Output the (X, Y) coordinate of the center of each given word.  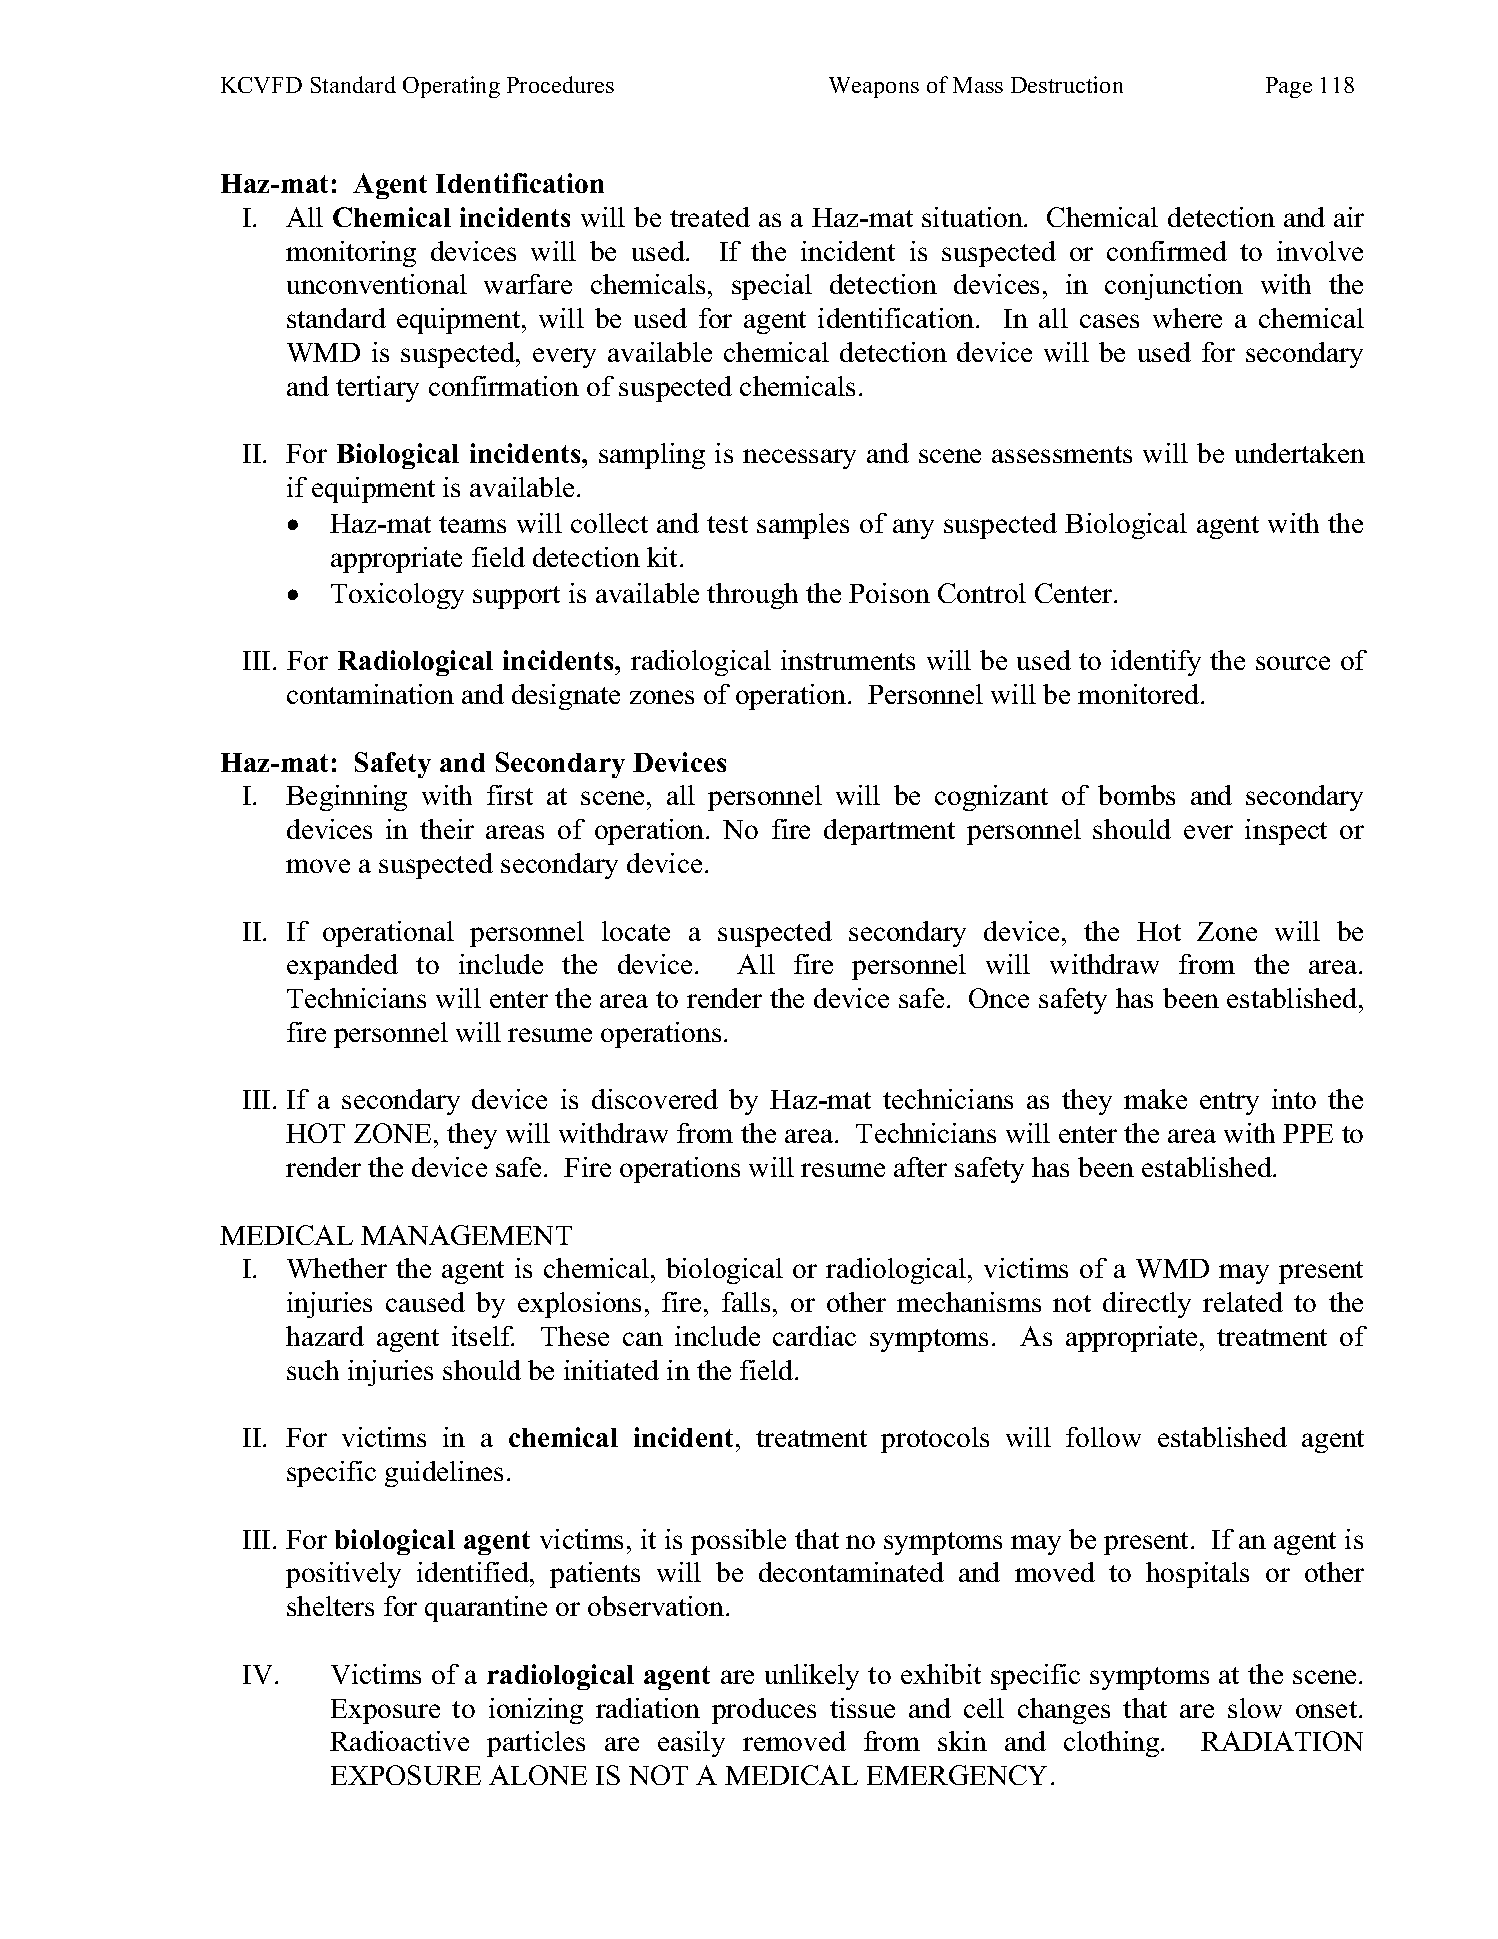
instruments (848, 660)
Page (1289, 87)
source (1293, 663)
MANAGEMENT (466, 1235)
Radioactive (399, 1741)
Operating (451, 87)
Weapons (874, 87)
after (920, 1167)
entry (1229, 1103)
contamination (370, 694)
